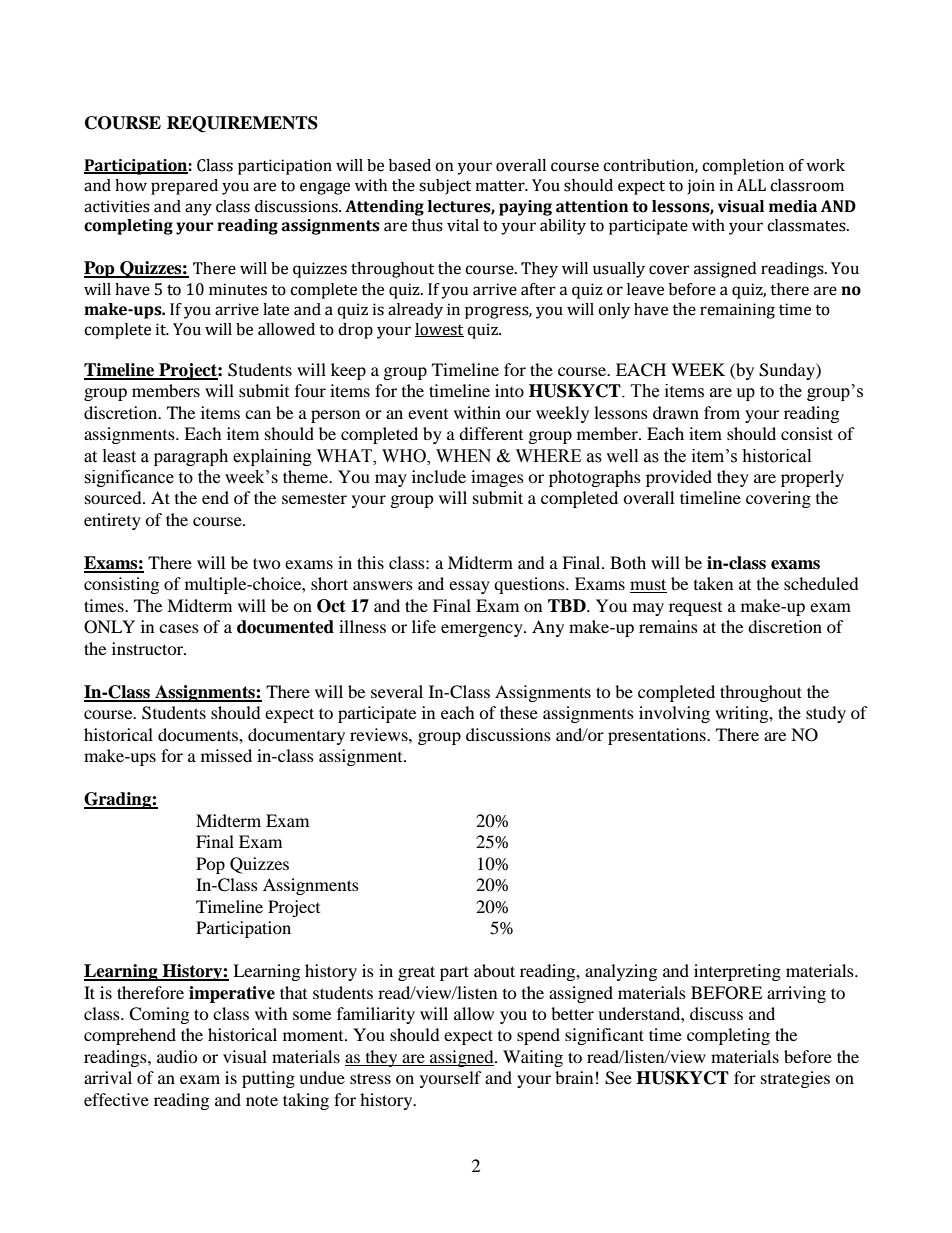 The width and height of the screenshot is (952, 1233). Describe the element at coordinates (177, 1056) in the screenshot. I see `audio` at that location.
